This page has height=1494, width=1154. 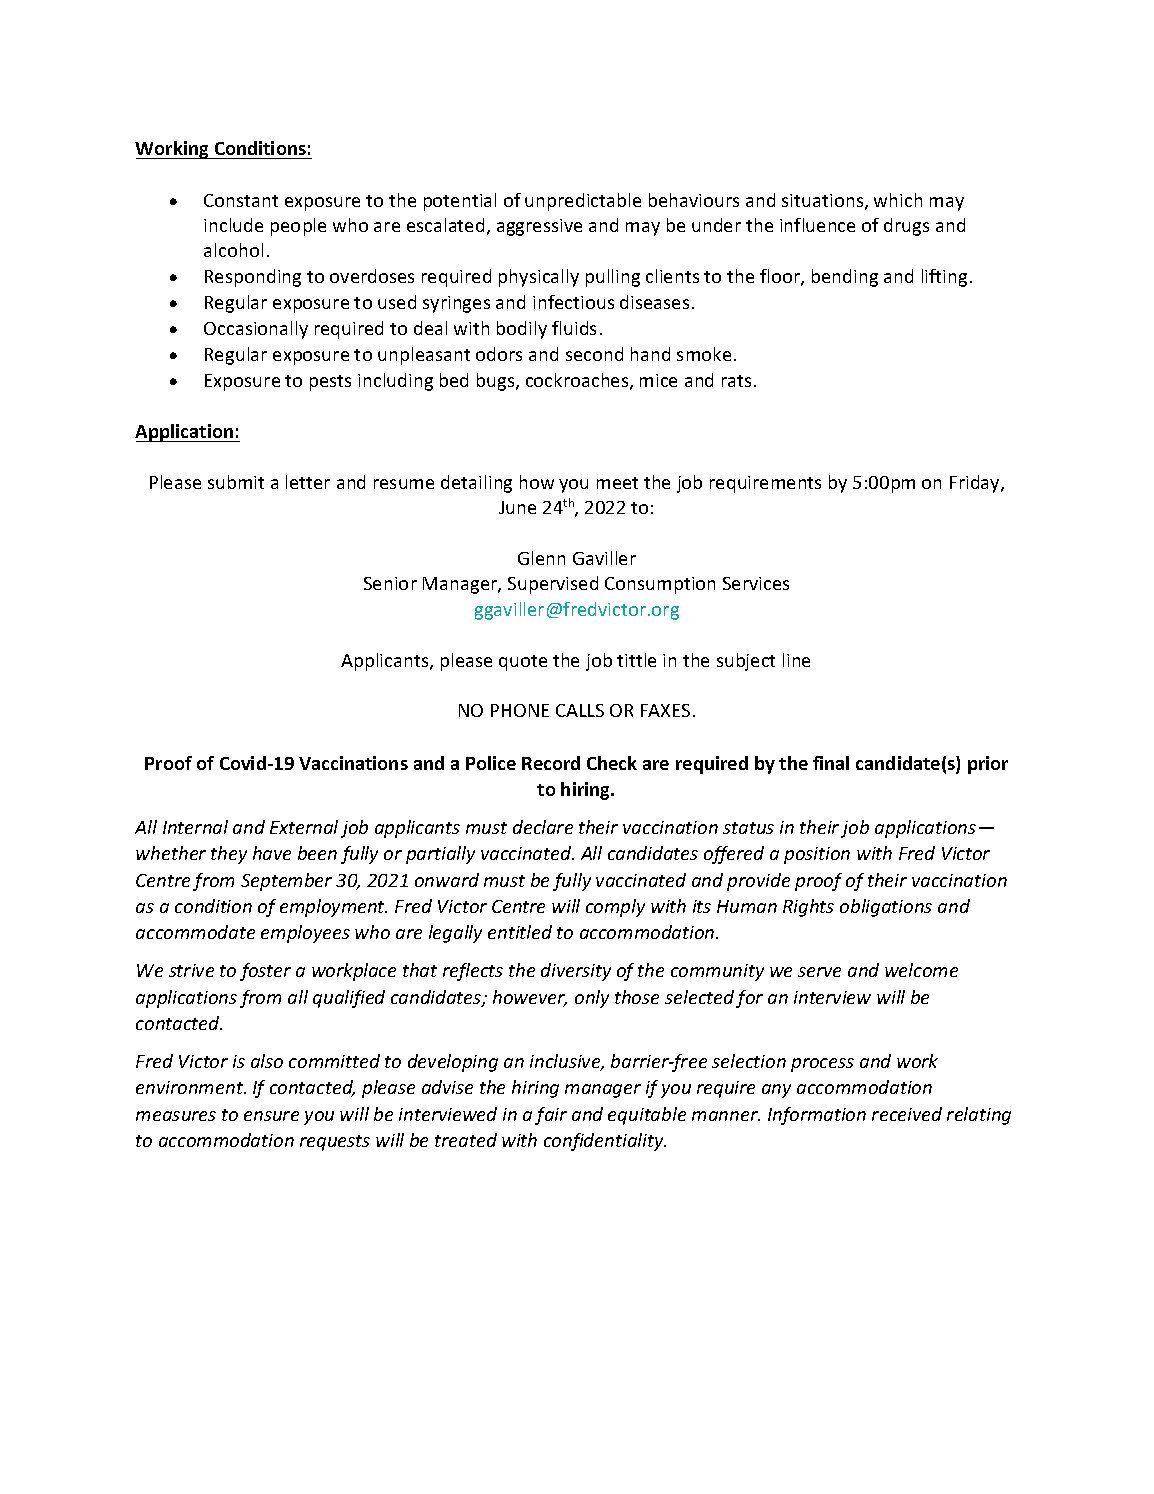 I want to click on Senior, so click(x=390, y=583).
